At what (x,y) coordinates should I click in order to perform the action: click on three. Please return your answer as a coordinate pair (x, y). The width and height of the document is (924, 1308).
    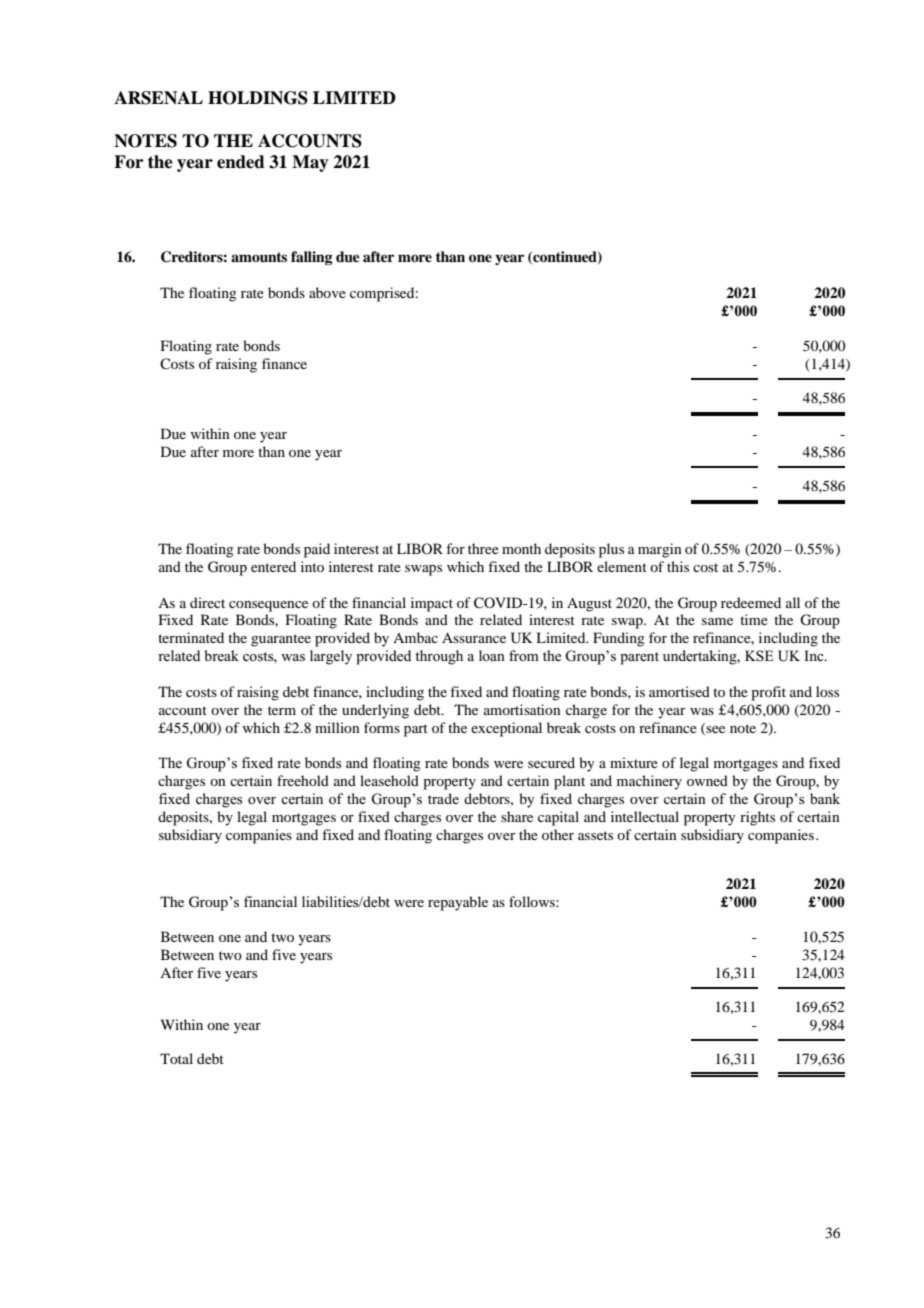
    Looking at the image, I should click on (483, 548).
